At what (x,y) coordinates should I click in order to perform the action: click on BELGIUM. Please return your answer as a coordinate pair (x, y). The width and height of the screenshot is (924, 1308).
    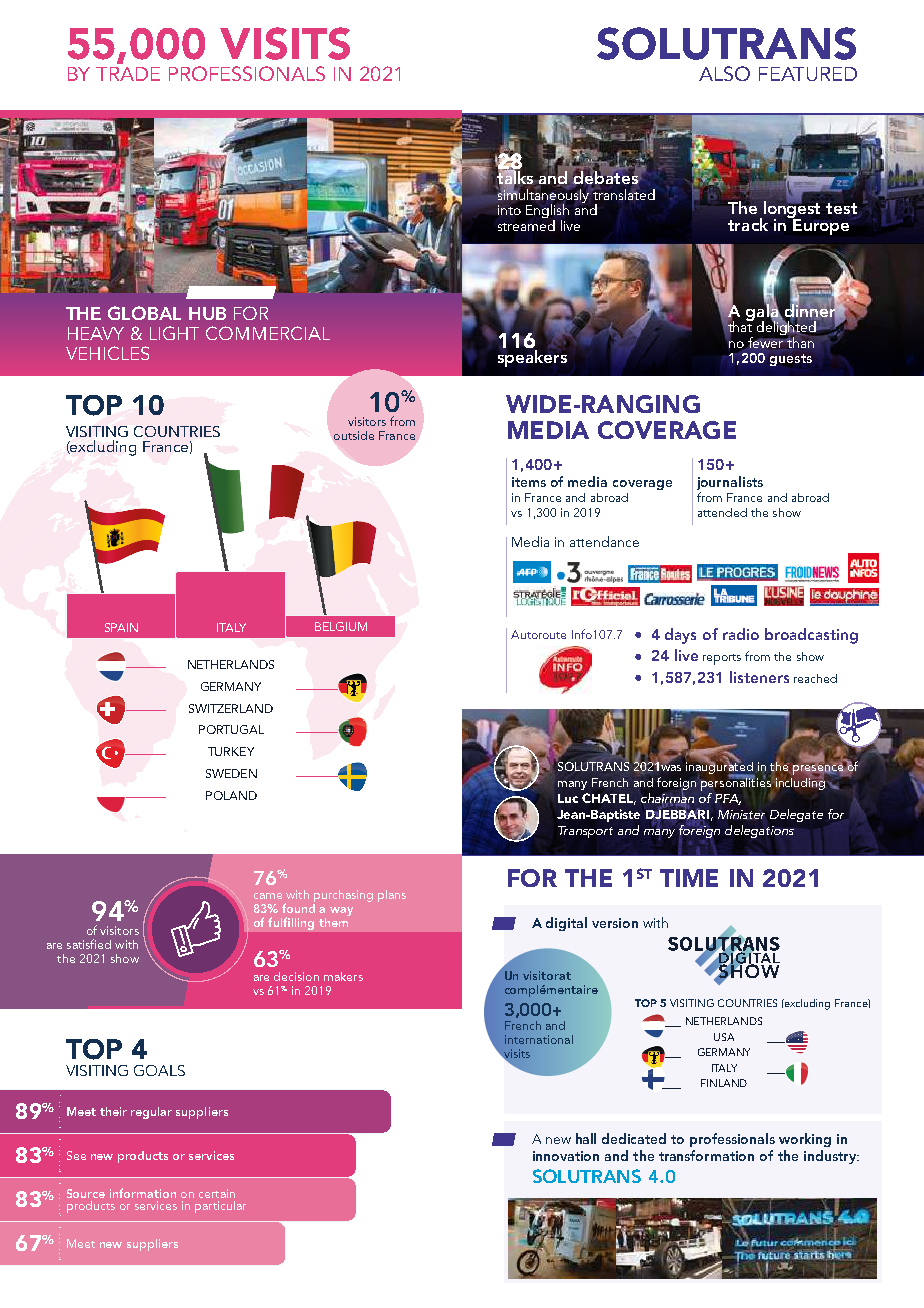
    Looking at the image, I should click on (341, 626).
